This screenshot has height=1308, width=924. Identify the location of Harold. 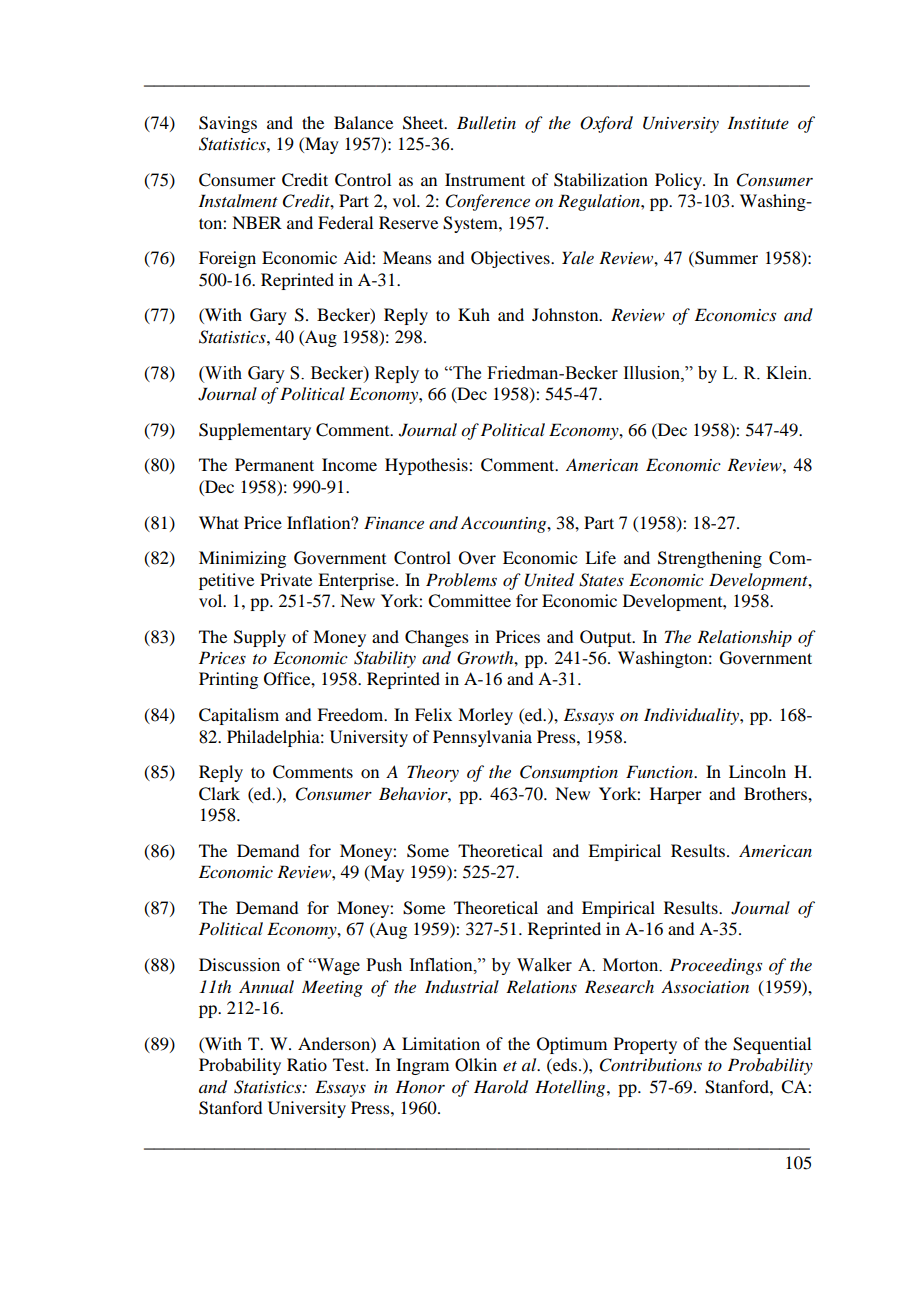
(501, 1087).
